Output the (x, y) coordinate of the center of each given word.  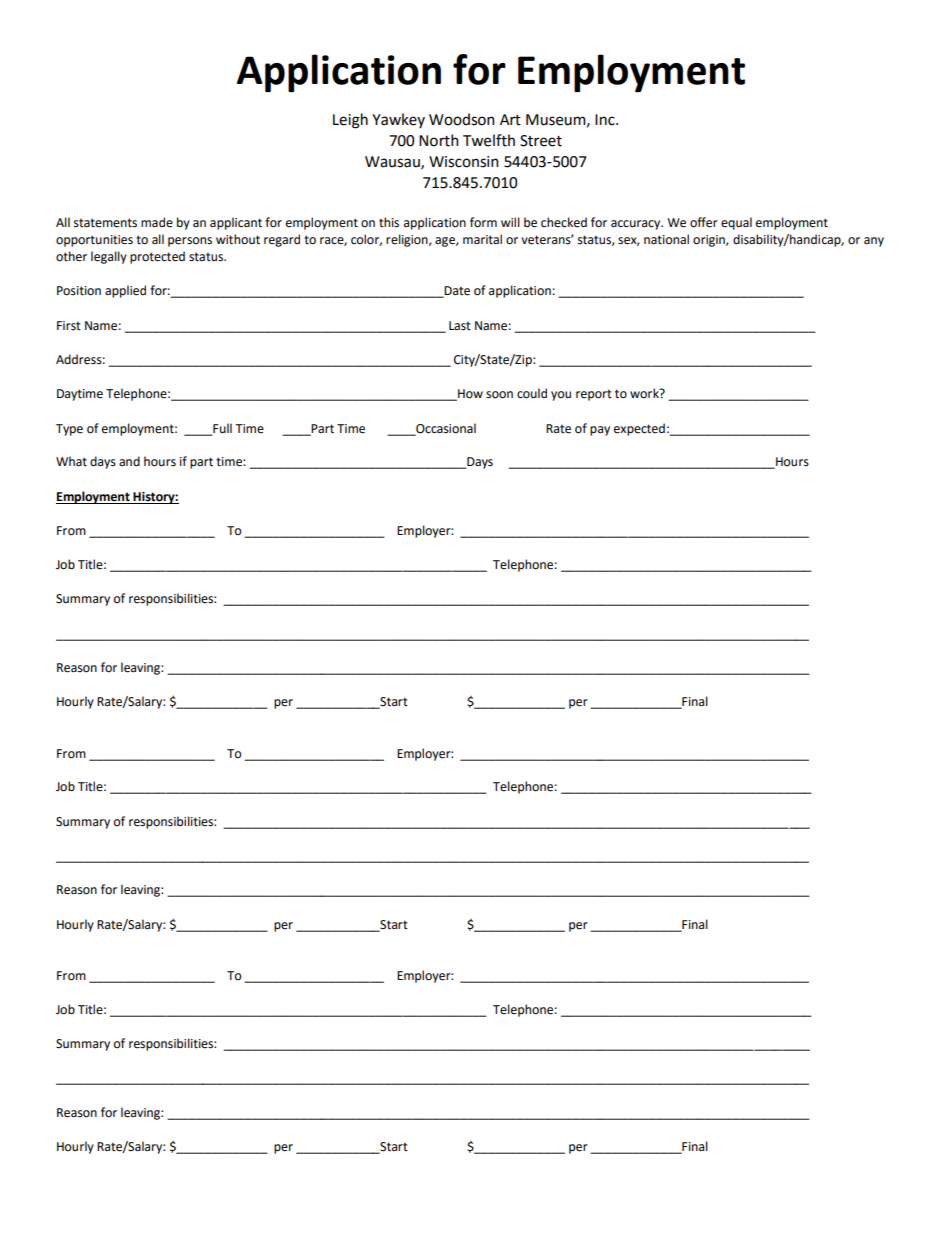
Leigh (350, 121)
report (594, 395)
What (71, 461)
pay (600, 431)
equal (736, 223)
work (645, 393)
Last (460, 326)
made (157, 222)
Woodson (462, 119)
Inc (606, 120)
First (69, 326)
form (483, 222)
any (874, 242)
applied (125, 291)
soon (499, 395)
